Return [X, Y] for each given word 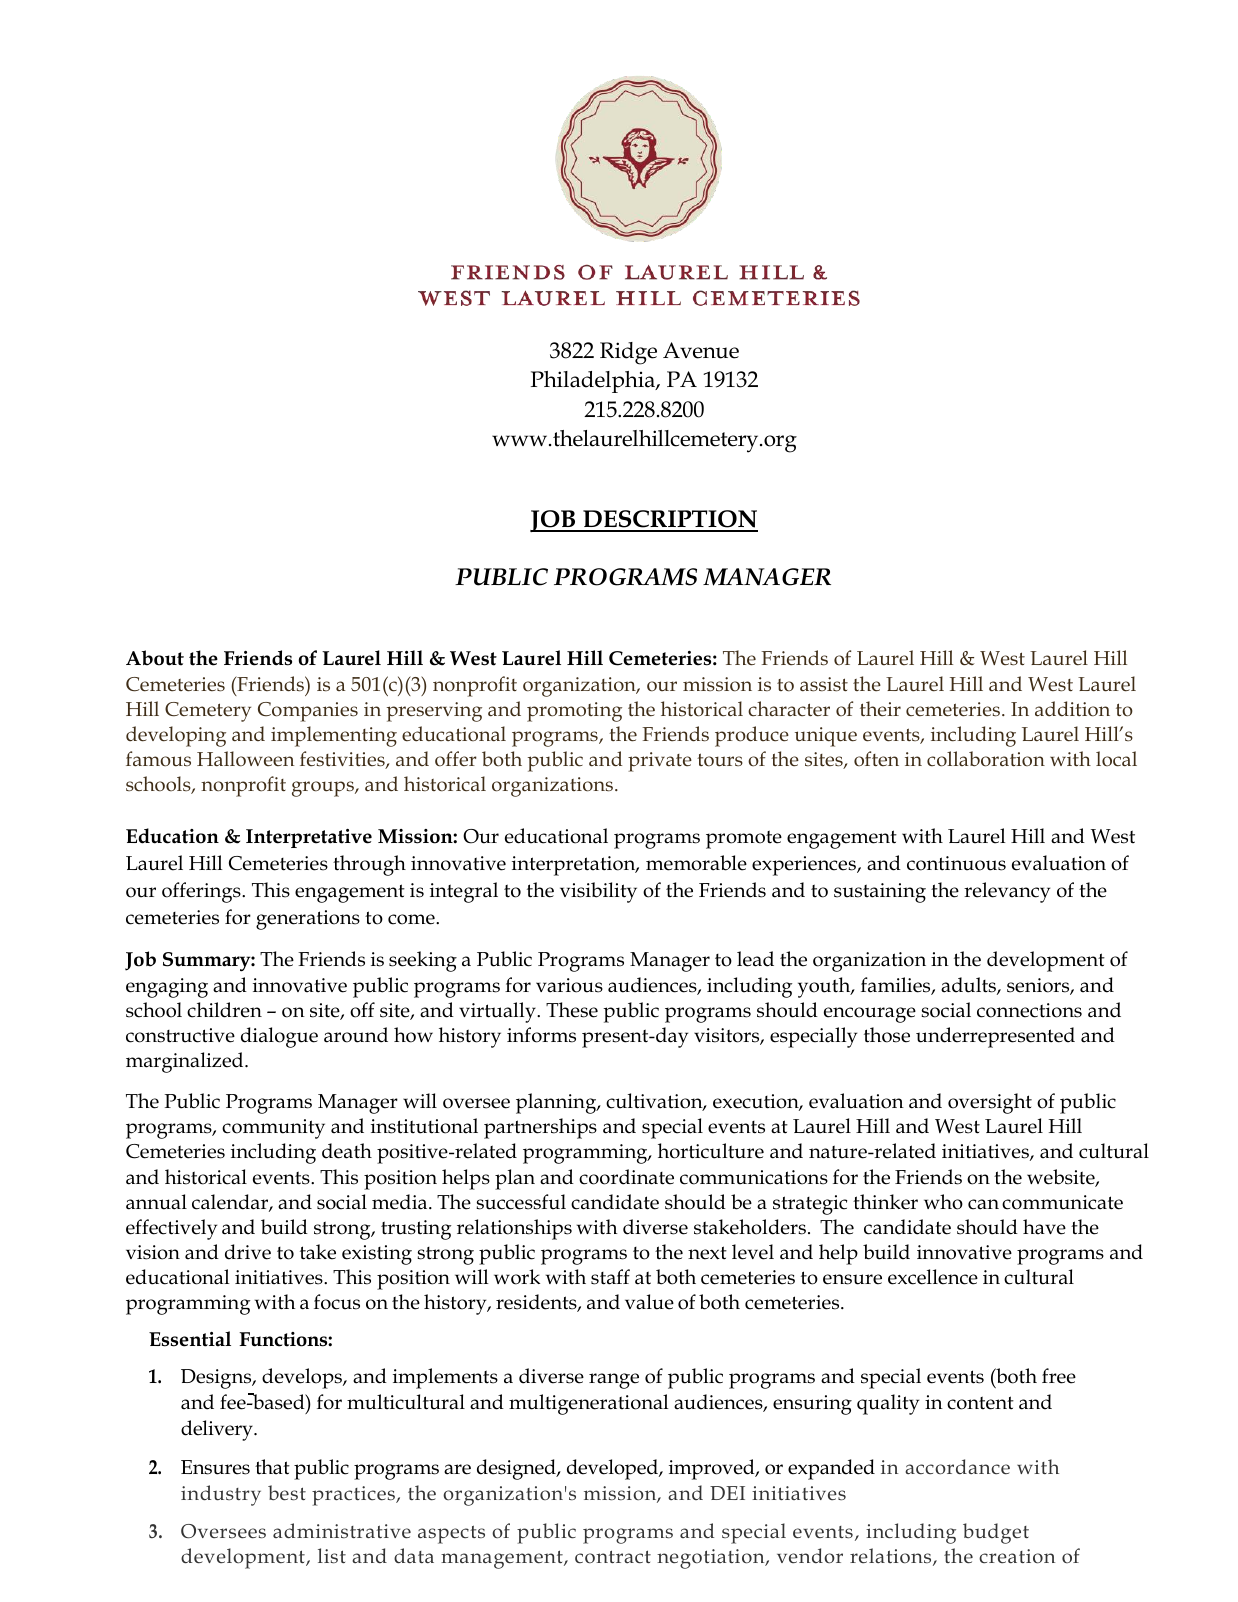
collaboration [986, 759]
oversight [990, 1103]
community [273, 1129]
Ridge [628, 353]
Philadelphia [594, 382]
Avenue [701, 350]
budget [996, 1533]
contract [613, 1557]
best [287, 1493]
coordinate [626, 1177]
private [660, 762]
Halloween [245, 759]
